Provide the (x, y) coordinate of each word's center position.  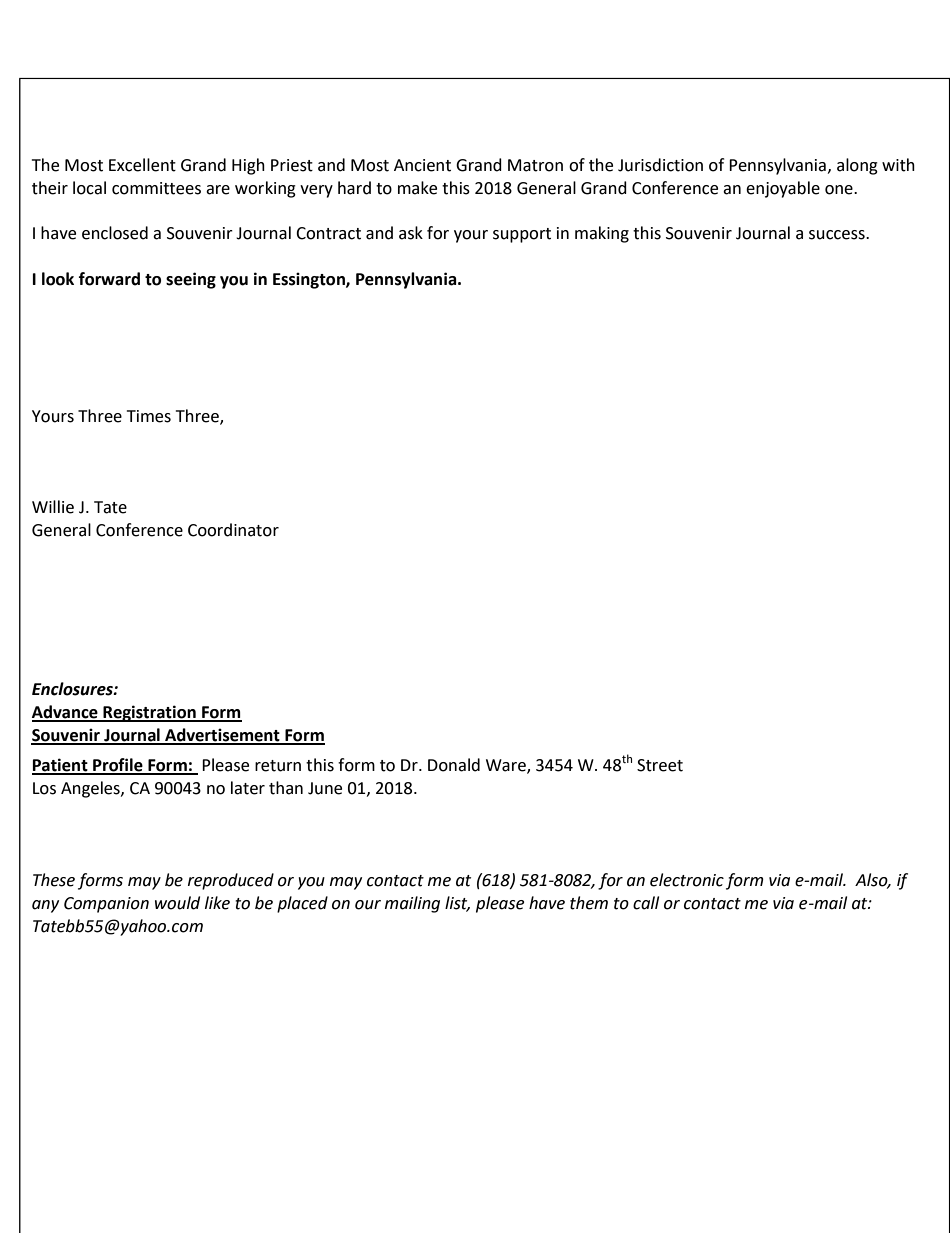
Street (660, 765)
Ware (507, 766)
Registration (149, 713)
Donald (454, 765)
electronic (687, 880)
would (177, 903)
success (838, 235)
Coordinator (233, 530)
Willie (53, 507)
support (522, 235)
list (457, 904)
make (417, 188)
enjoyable (783, 189)
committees (156, 188)
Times (149, 416)
